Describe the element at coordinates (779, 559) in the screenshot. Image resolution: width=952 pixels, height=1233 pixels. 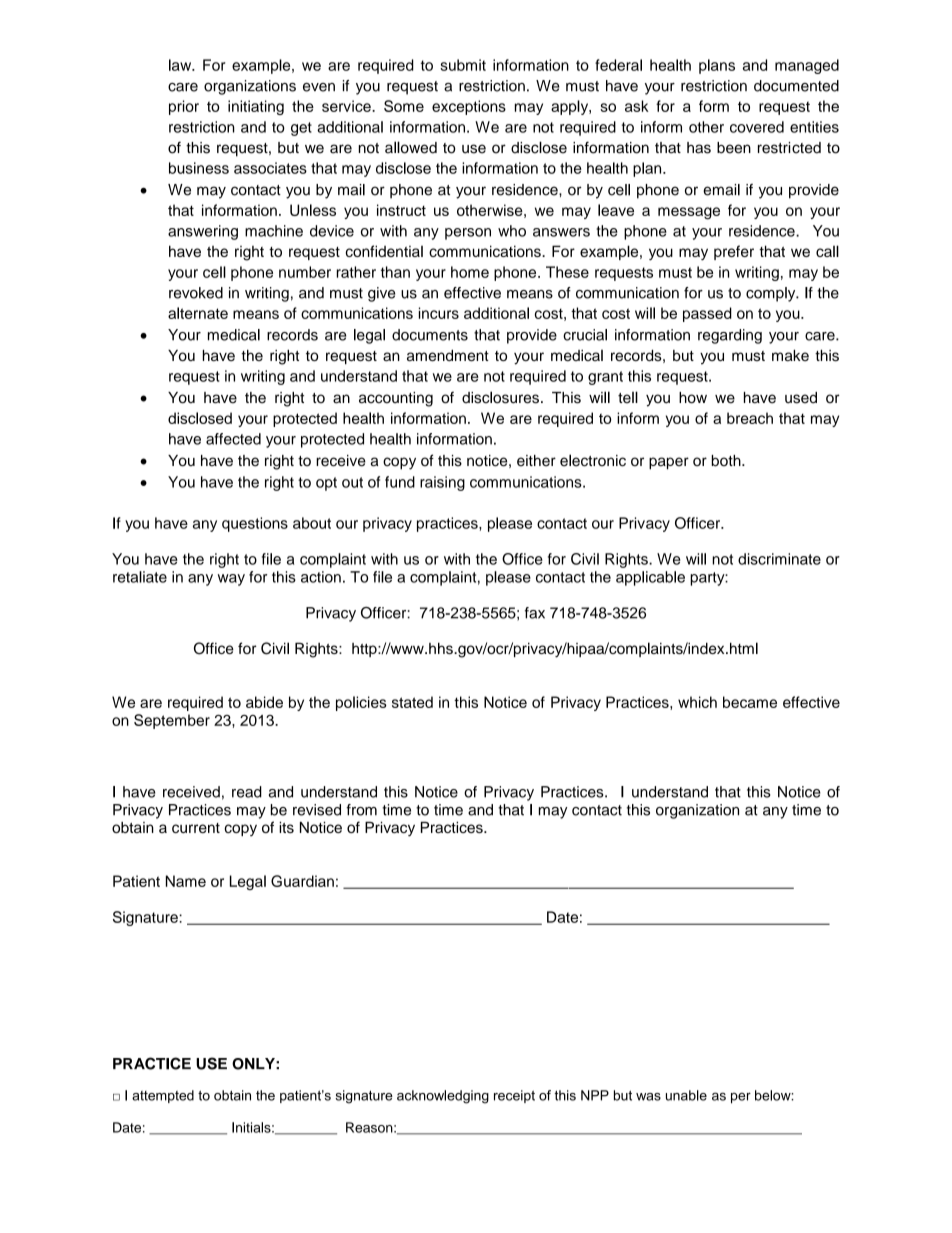
I see `discriminate` at that location.
